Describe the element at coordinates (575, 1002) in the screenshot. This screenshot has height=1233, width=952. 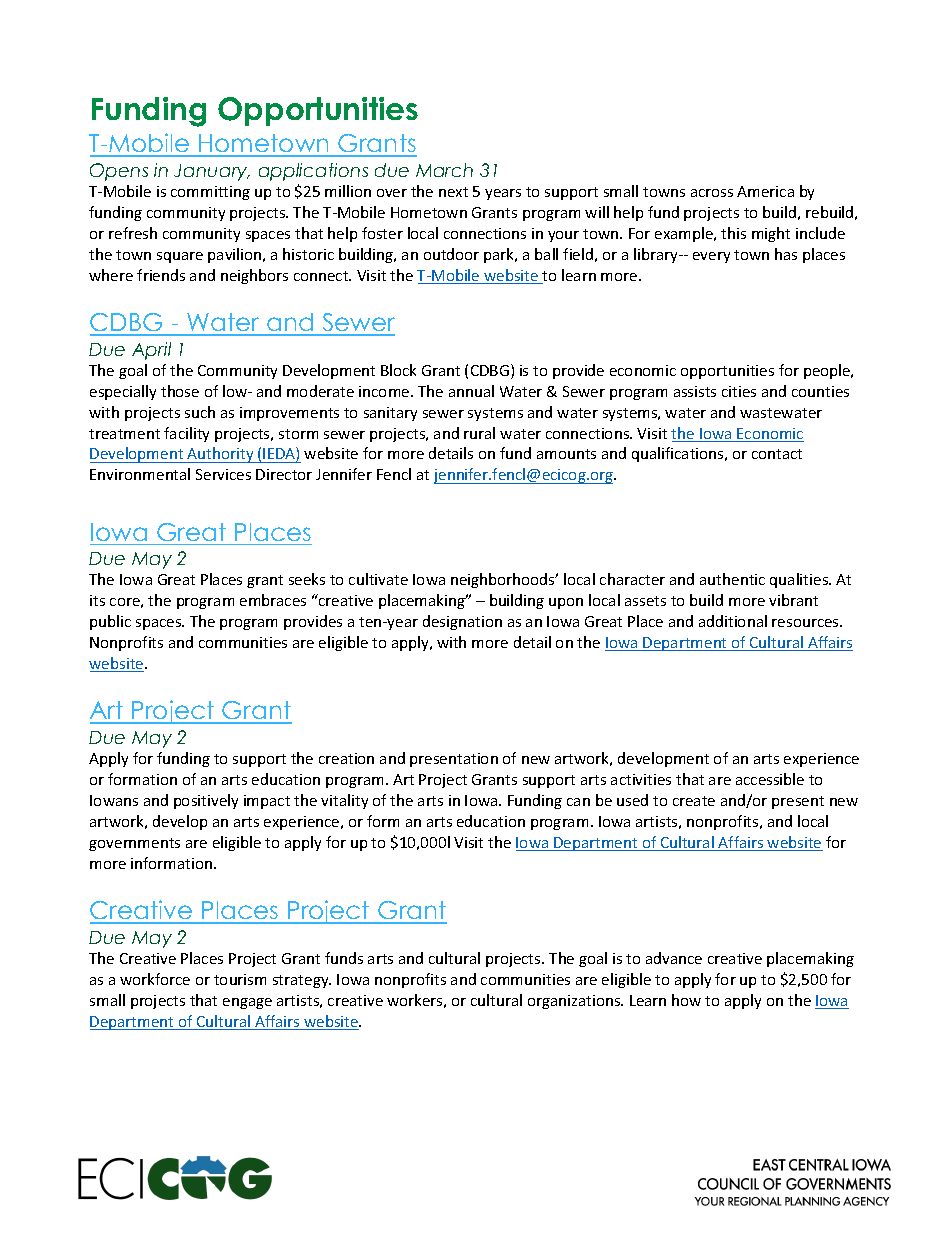
I see `organizations` at that location.
